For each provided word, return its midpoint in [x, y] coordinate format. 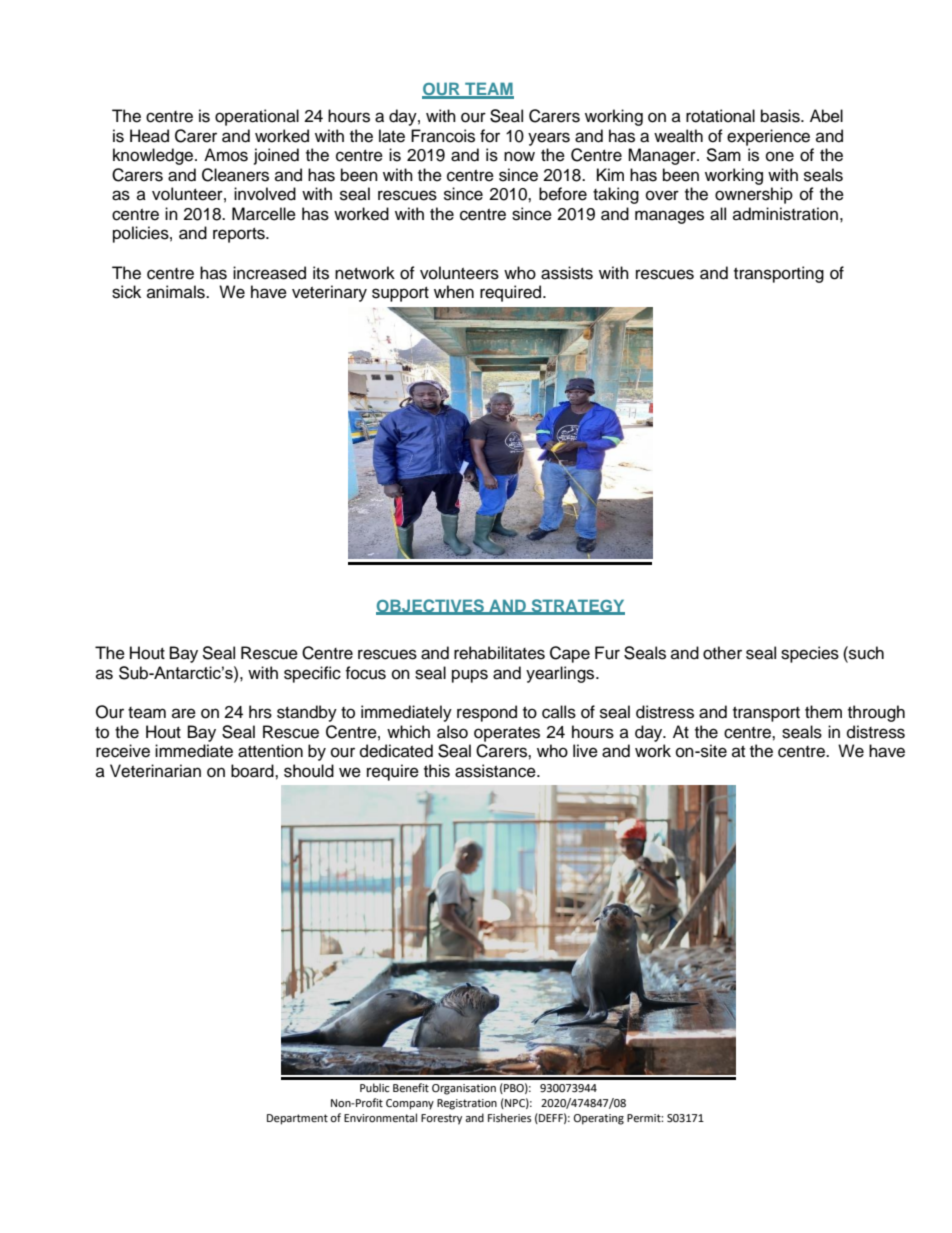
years [549, 139]
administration [785, 214]
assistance [496, 771]
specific [312, 674]
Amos [226, 155]
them [823, 712]
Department [297, 1119]
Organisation [464, 1089]
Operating [599, 1119]
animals [177, 292]
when [454, 292]
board [253, 771]
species [810, 654]
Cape [570, 654]
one [780, 156]
